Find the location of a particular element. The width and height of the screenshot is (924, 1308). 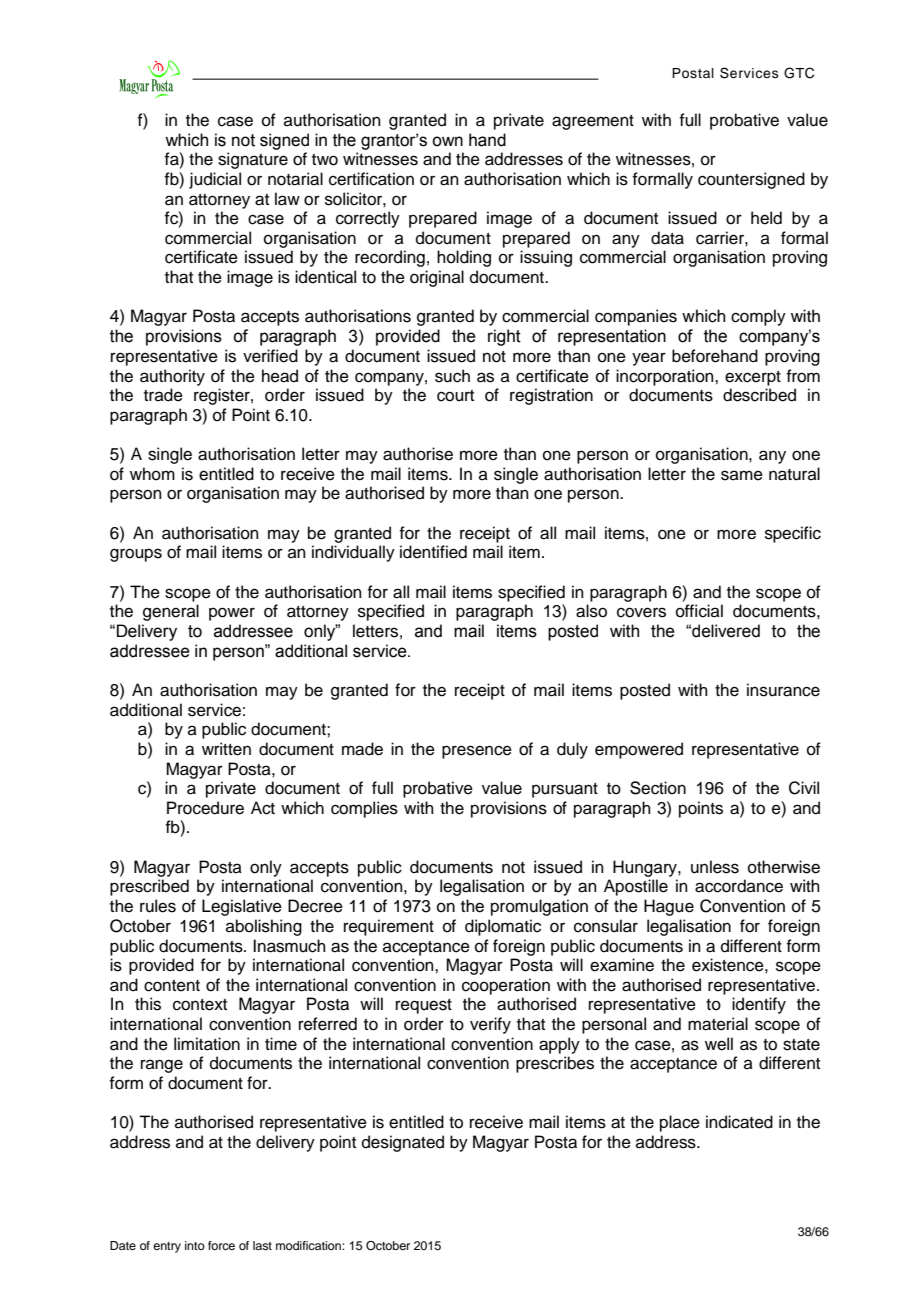

into is located at coordinates (195, 1245).
